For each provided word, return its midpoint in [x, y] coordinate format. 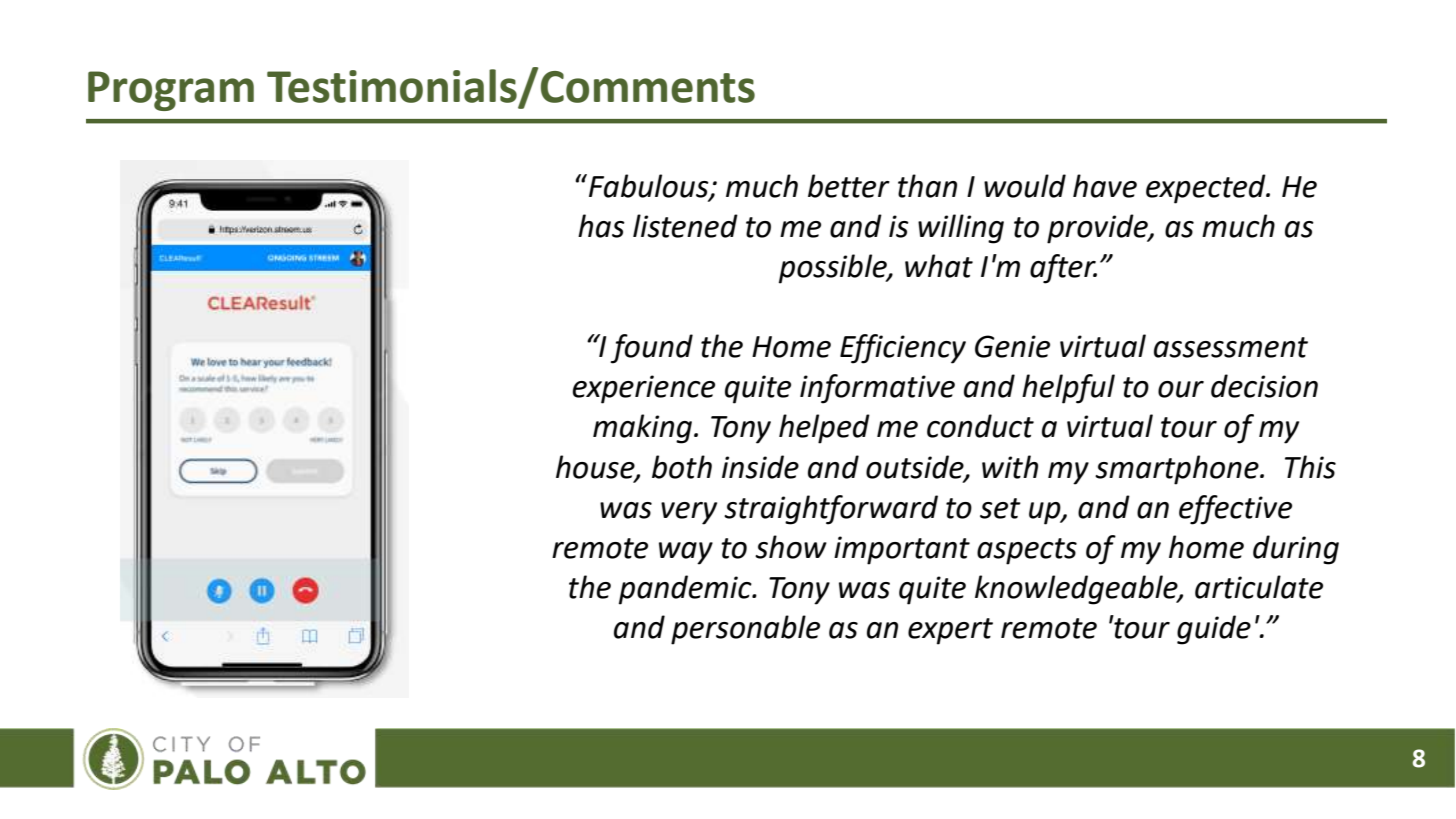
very [689, 513]
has [601, 226]
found [651, 349]
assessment [1231, 347]
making [644, 429]
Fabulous [650, 187]
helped [824, 429]
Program [171, 91]
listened [685, 226]
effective [1235, 510]
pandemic [686, 590]
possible [834, 269]
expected [1207, 189]
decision [1264, 386]
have [1105, 186]
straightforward [831, 510]
